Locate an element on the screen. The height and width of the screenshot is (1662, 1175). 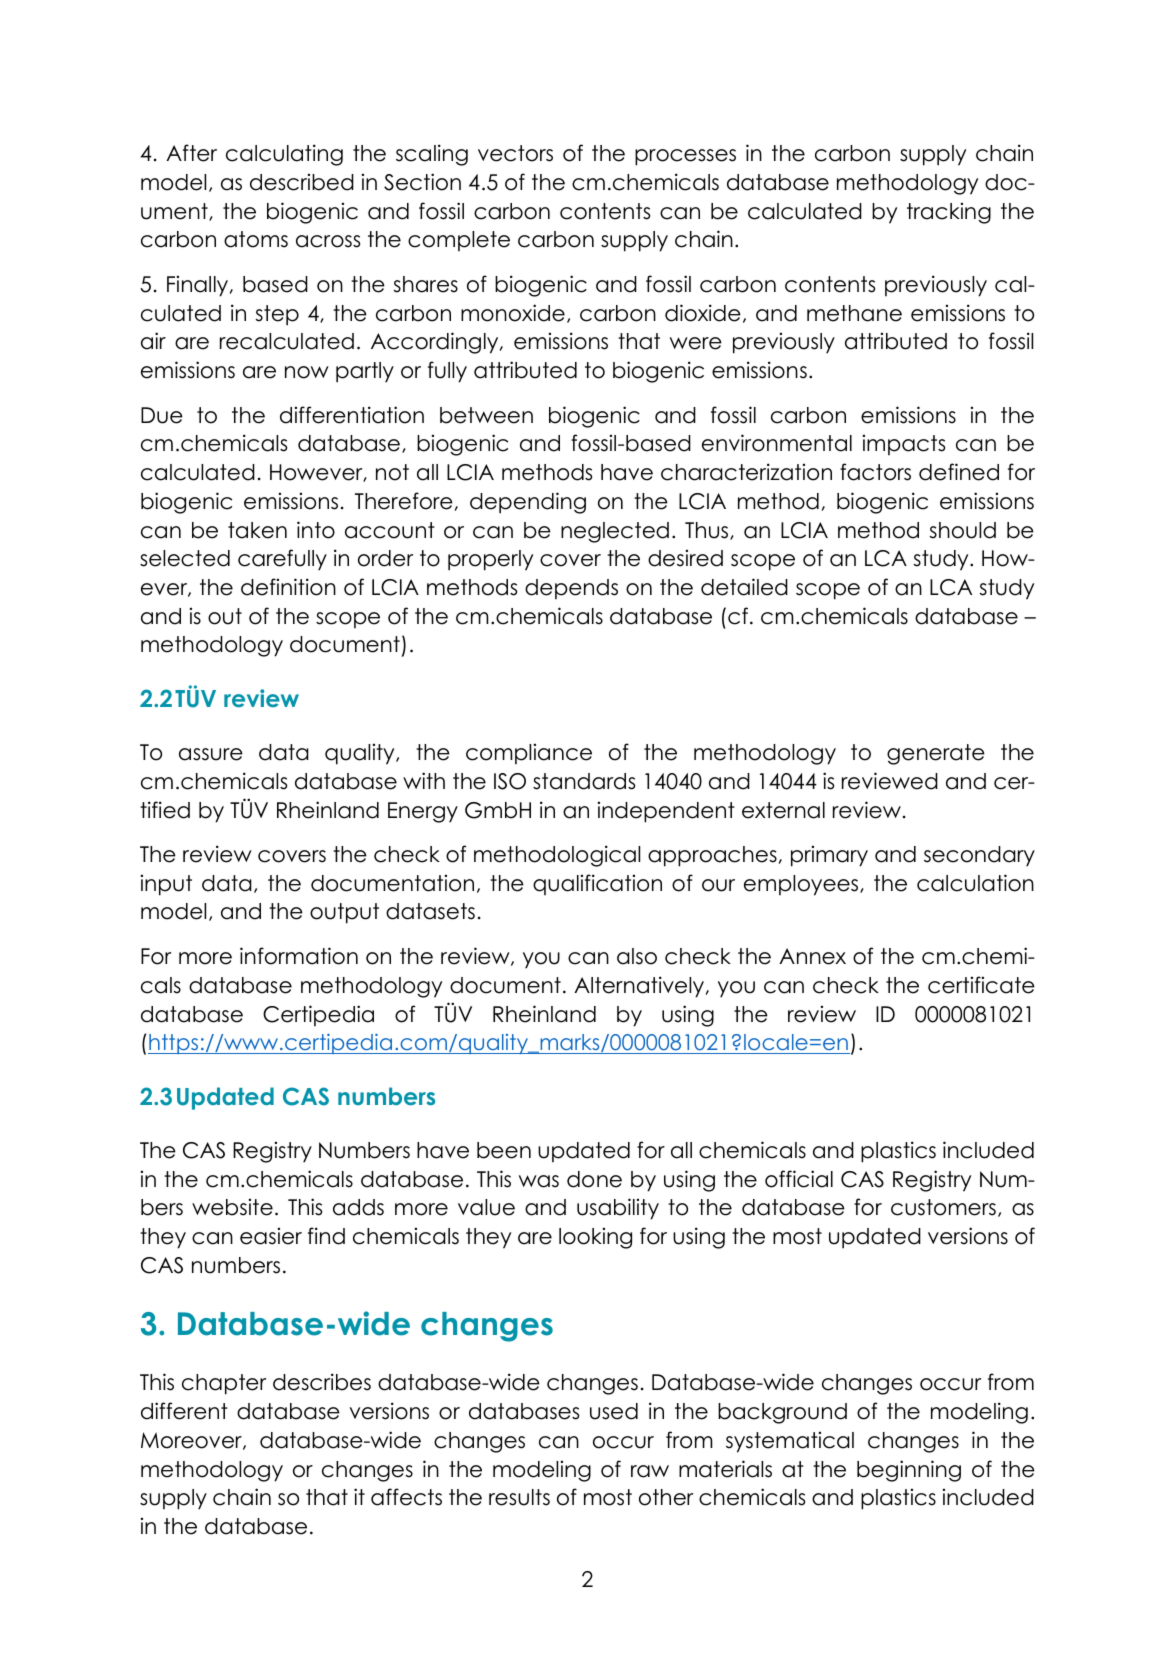
impacts is located at coordinates (904, 444).
